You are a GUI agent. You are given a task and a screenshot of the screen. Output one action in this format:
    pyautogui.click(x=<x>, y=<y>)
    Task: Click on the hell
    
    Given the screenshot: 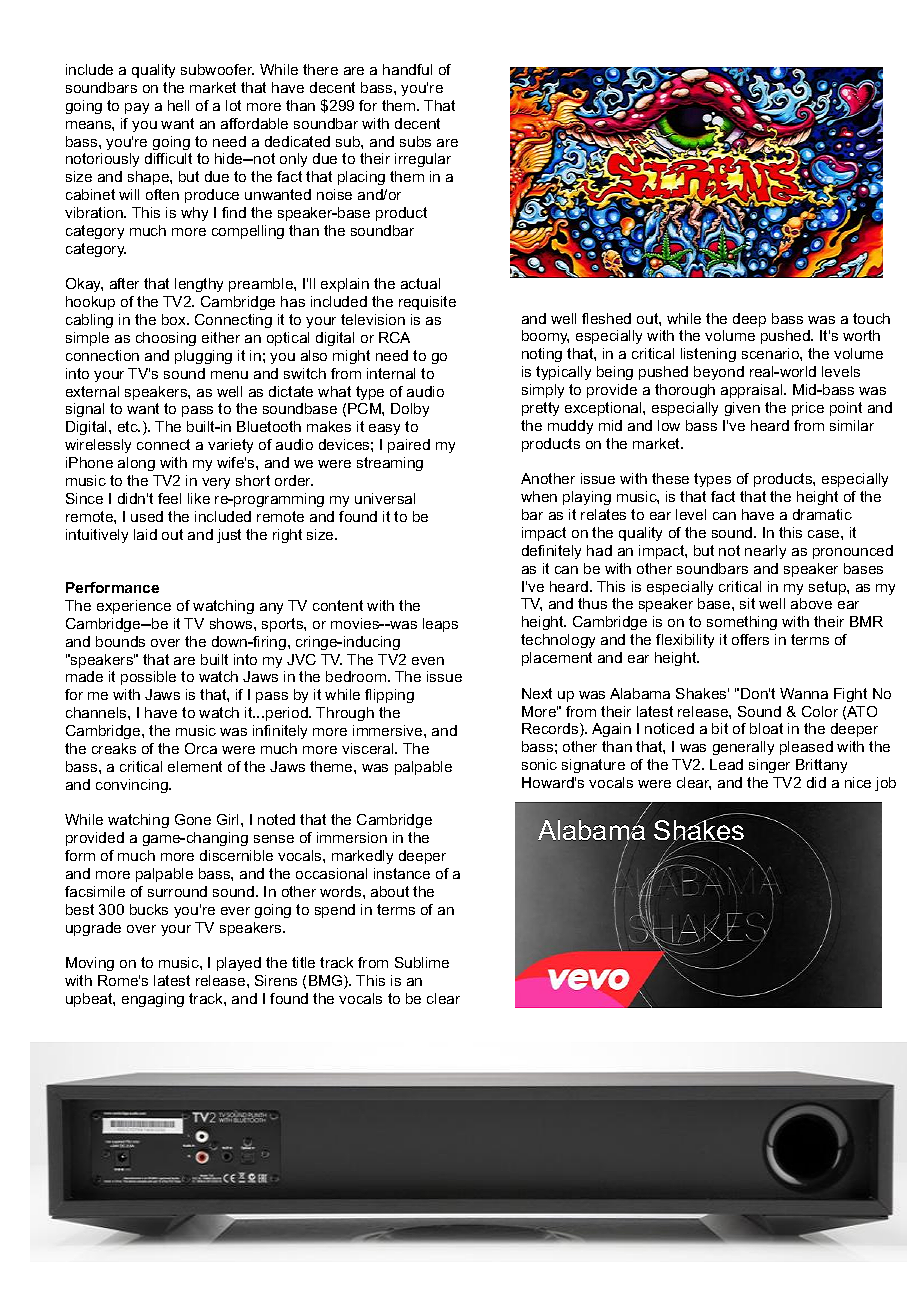 What is the action you would take?
    pyautogui.click(x=178, y=105)
